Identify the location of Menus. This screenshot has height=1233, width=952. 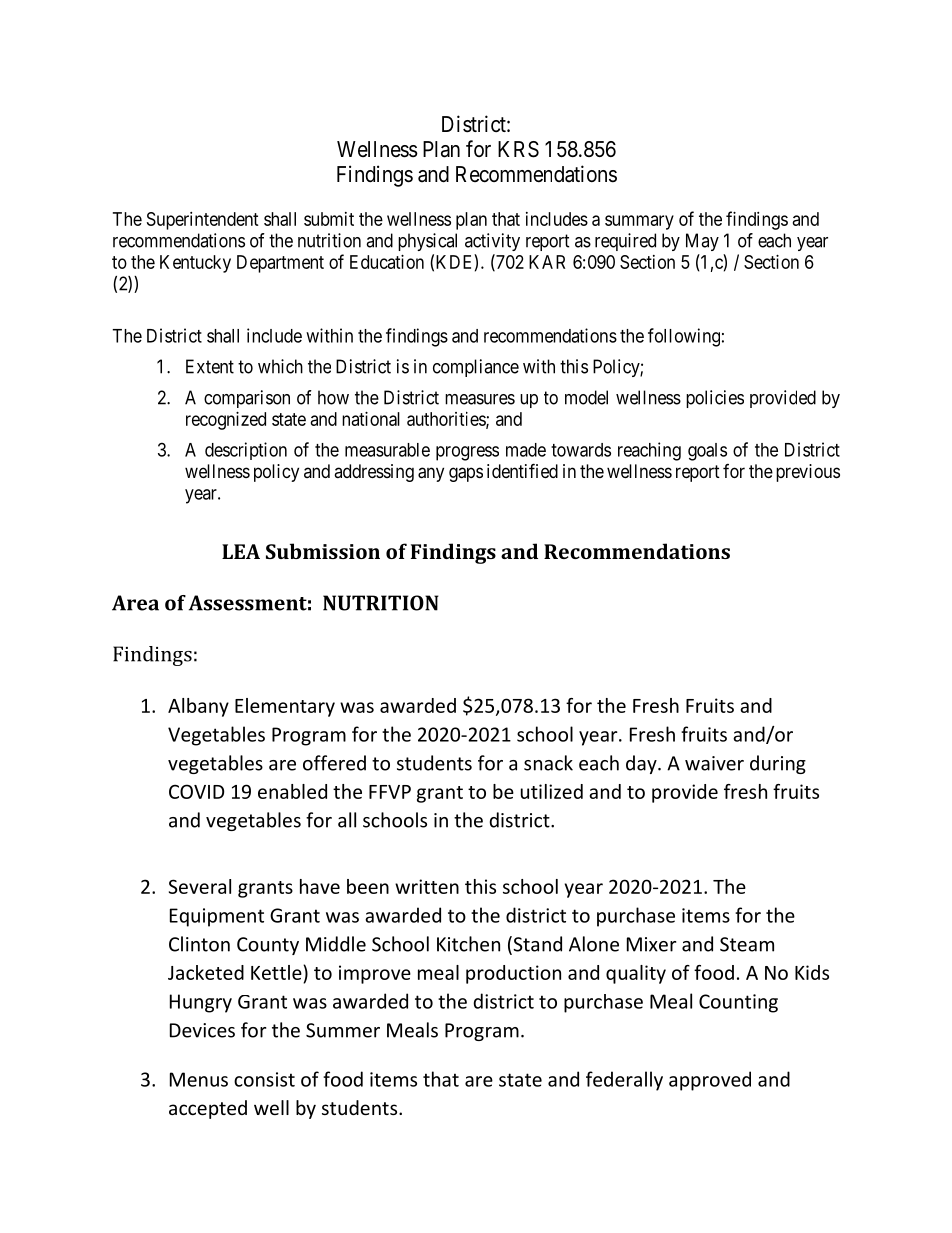
(199, 1079).
